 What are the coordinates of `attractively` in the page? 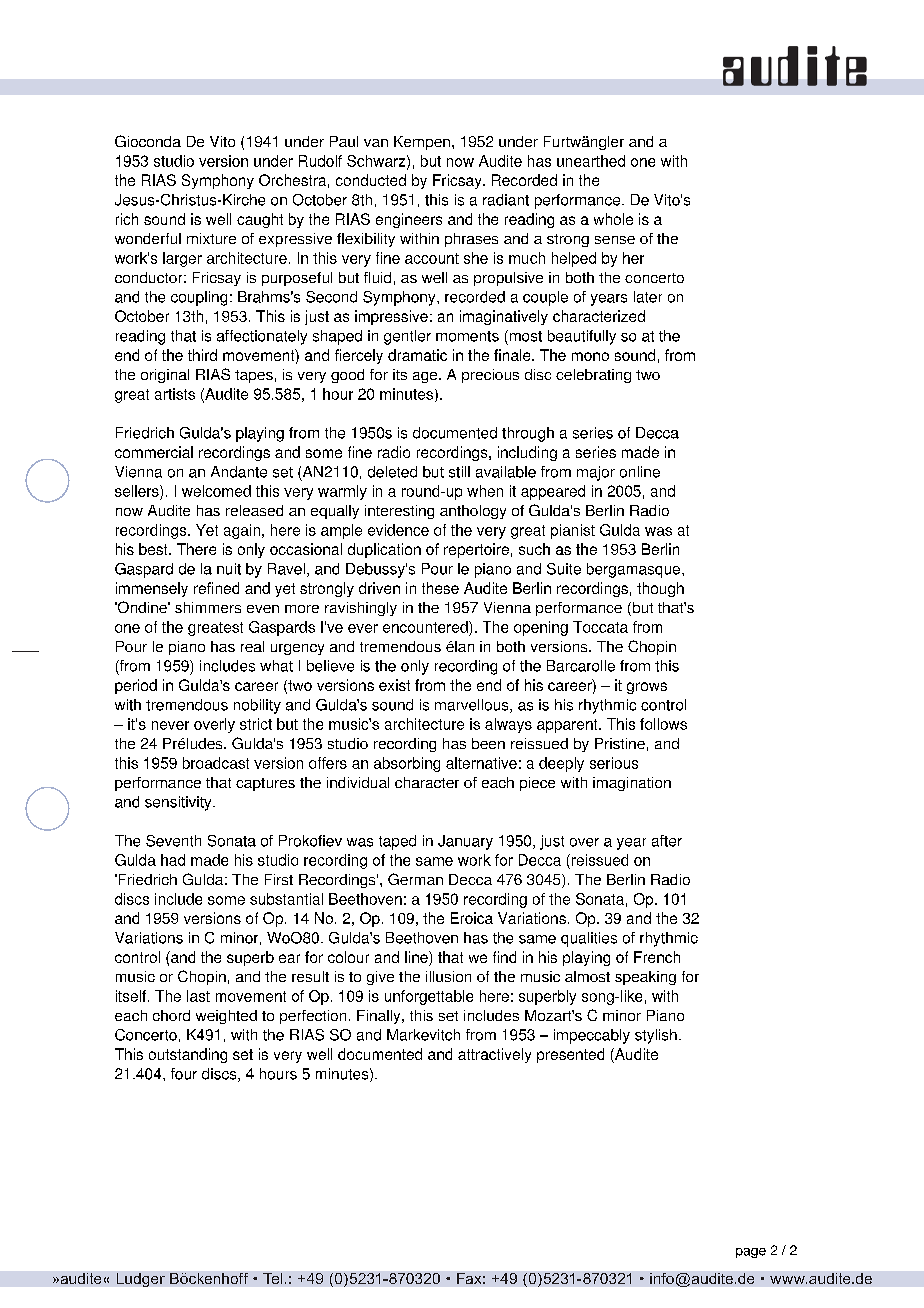 It's located at (494, 1055).
